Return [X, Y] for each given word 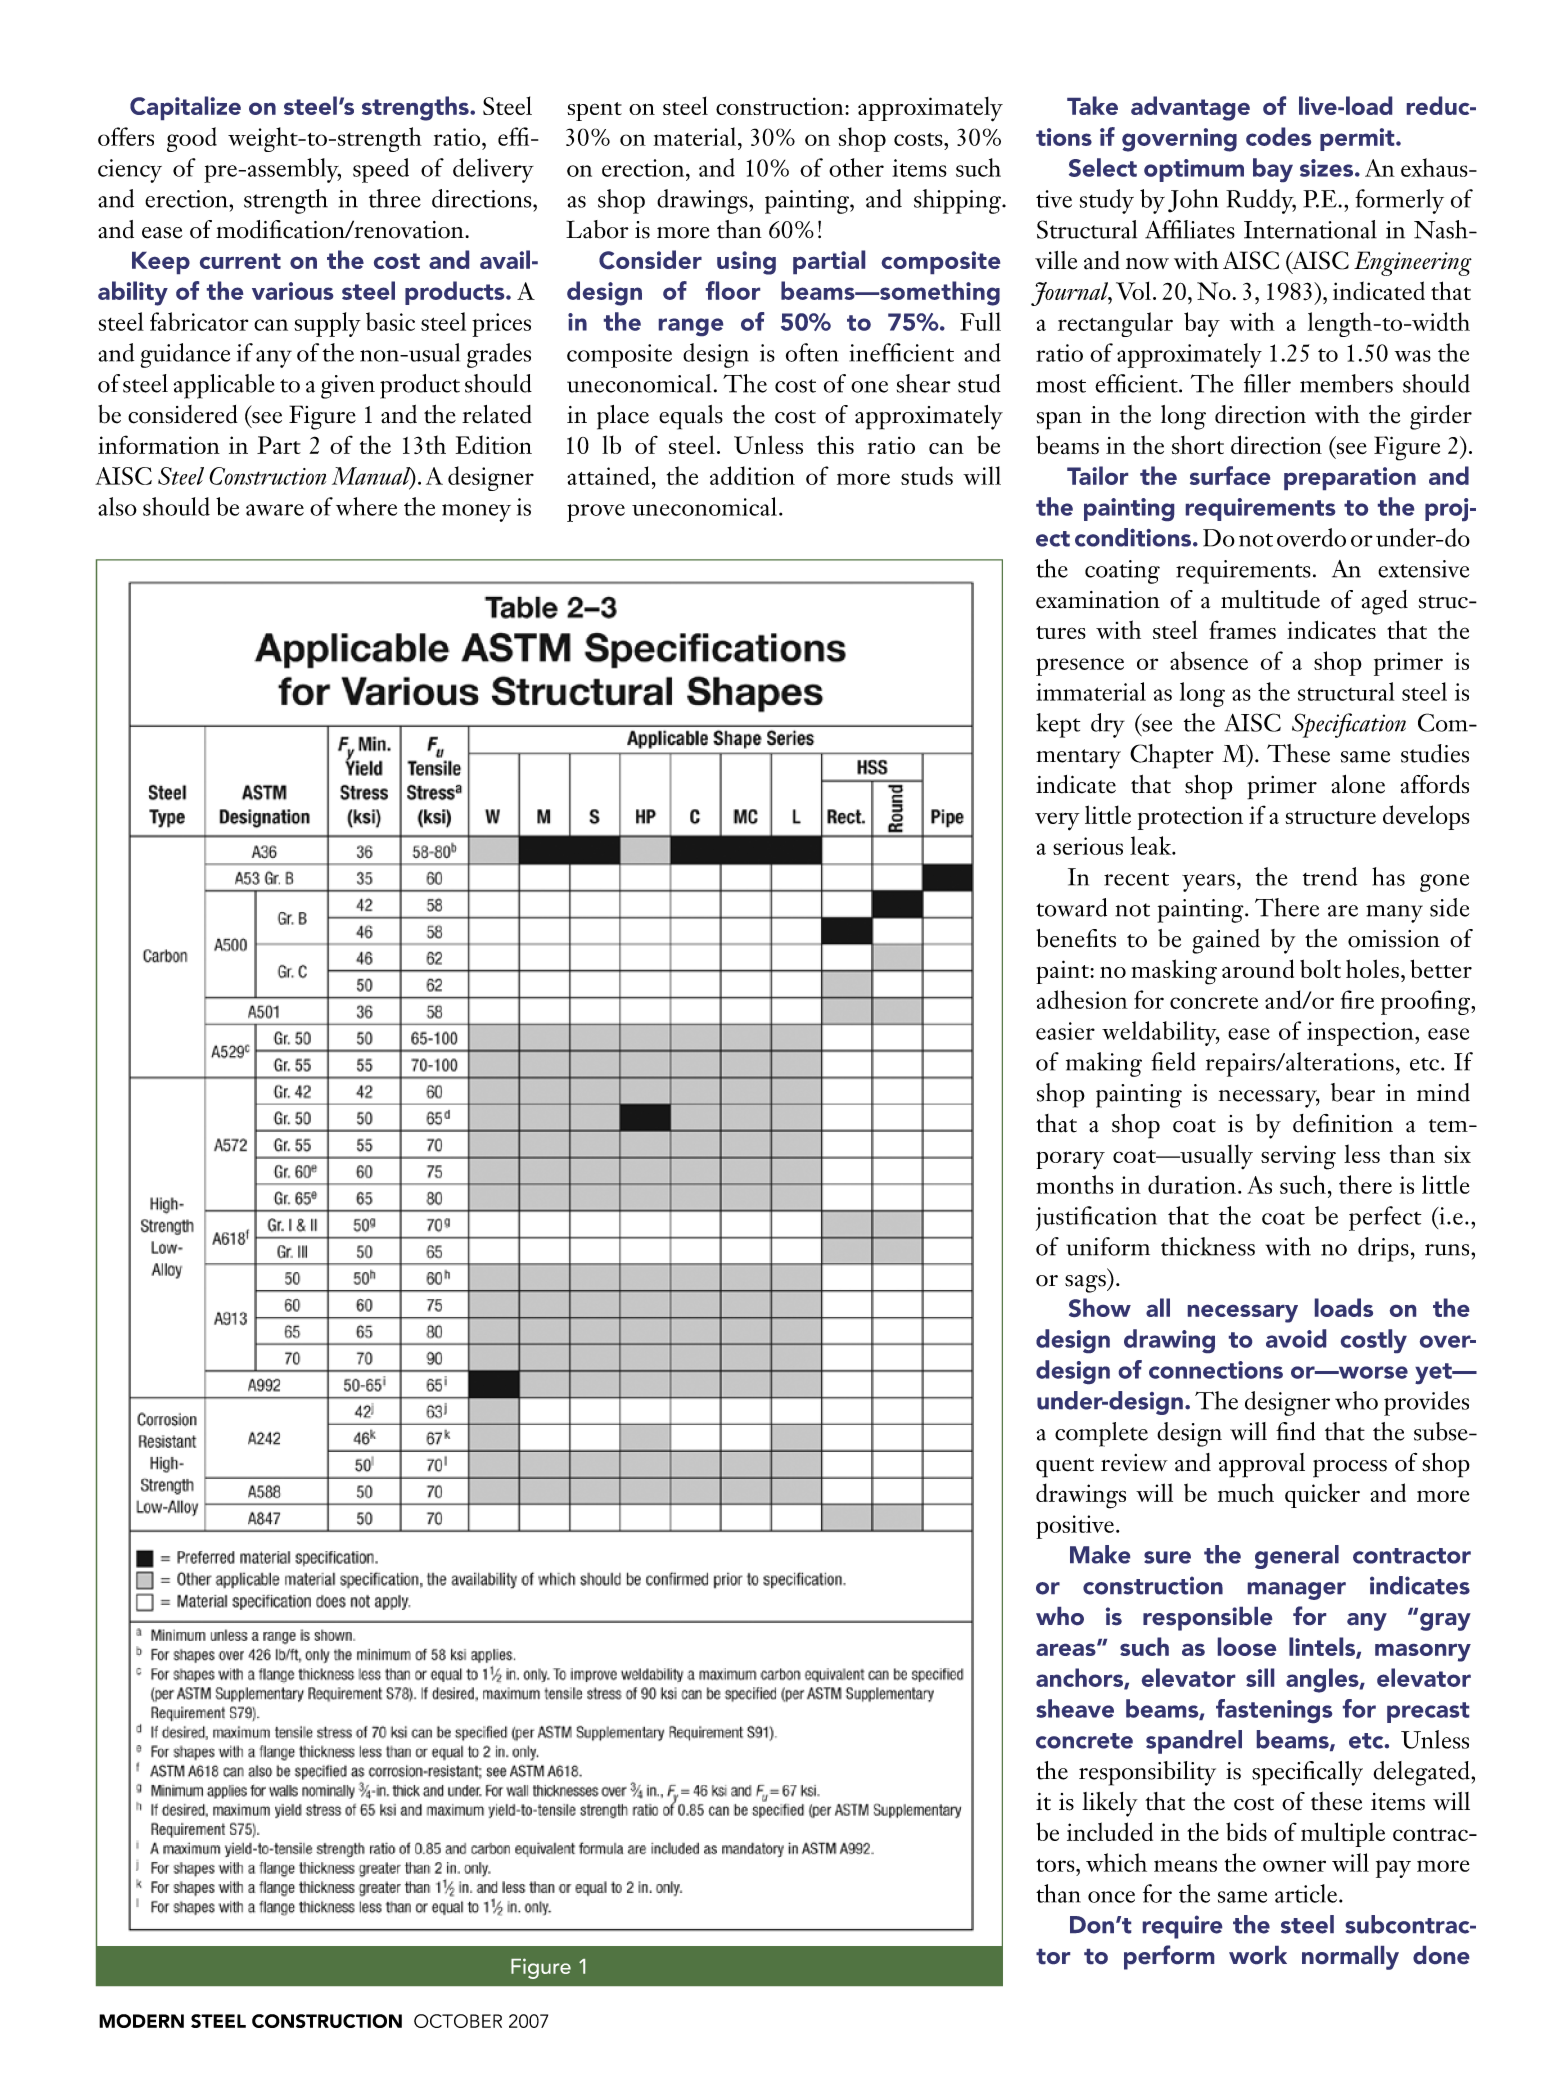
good [192, 139]
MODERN [141, 2021]
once [1111, 1897]
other [856, 167]
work [1258, 1955]
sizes [1328, 168]
